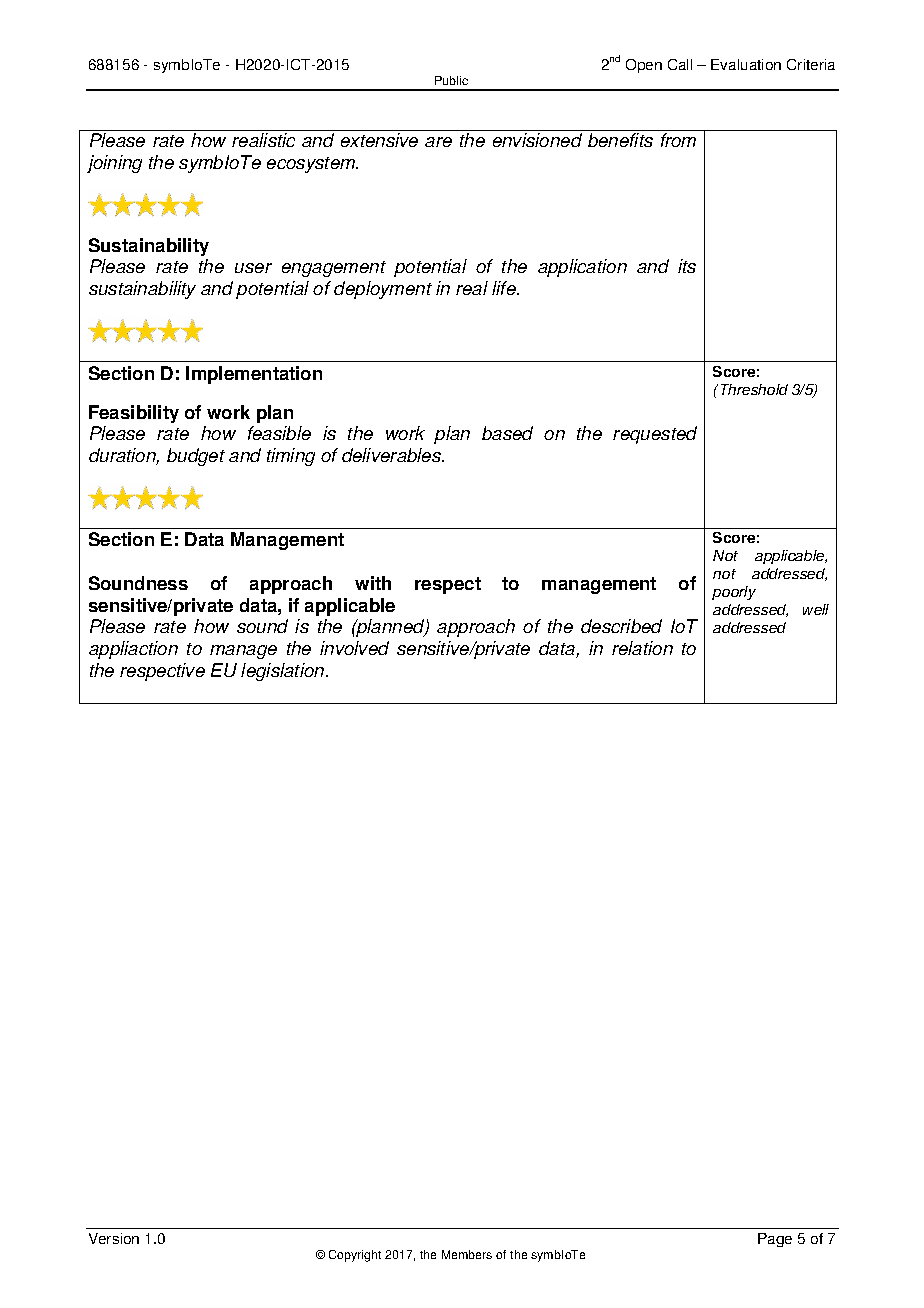 This document has height=1308, width=924. I want to click on based, so click(507, 433).
